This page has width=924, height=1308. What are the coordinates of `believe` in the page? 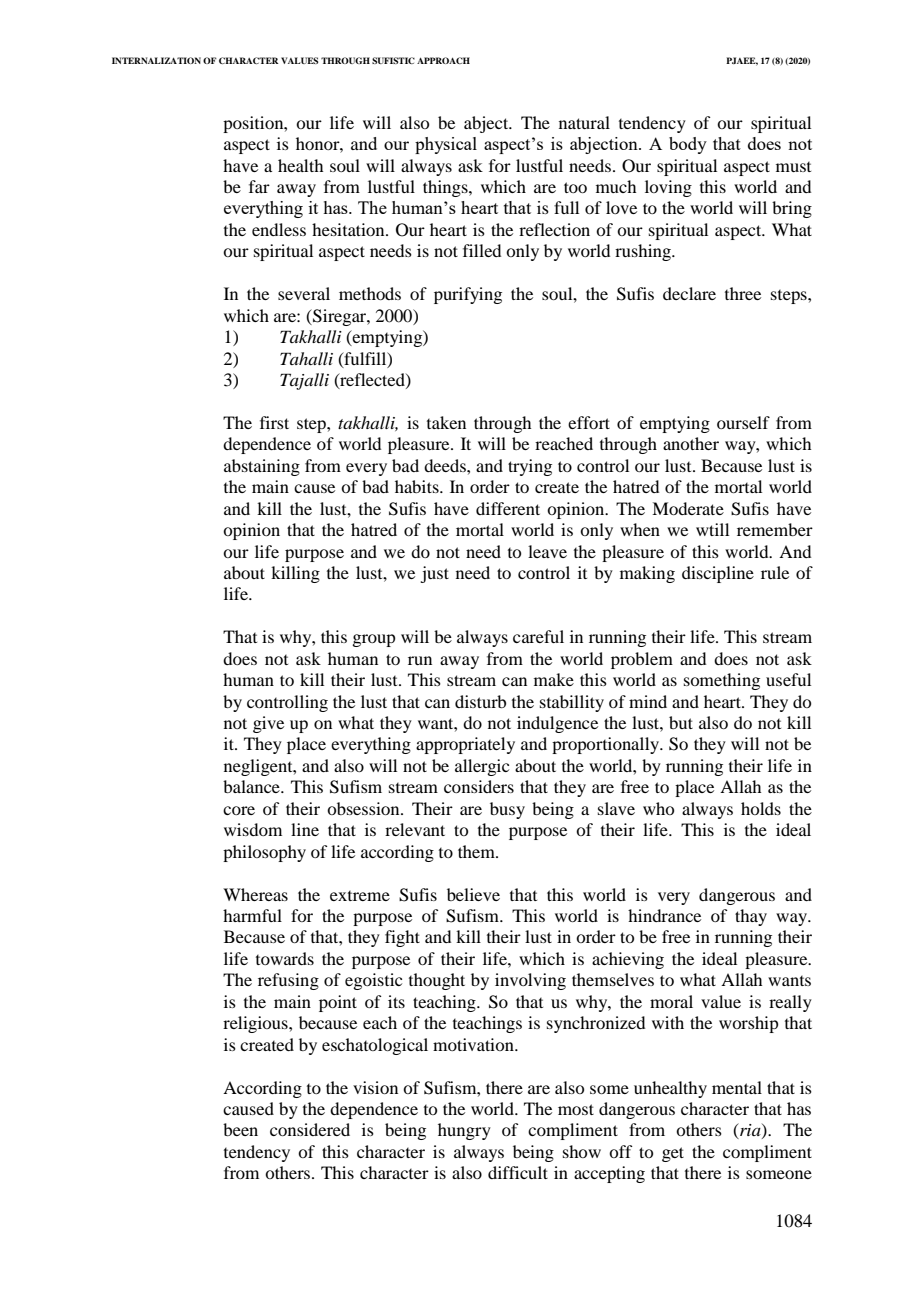 It's located at (473, 894).
